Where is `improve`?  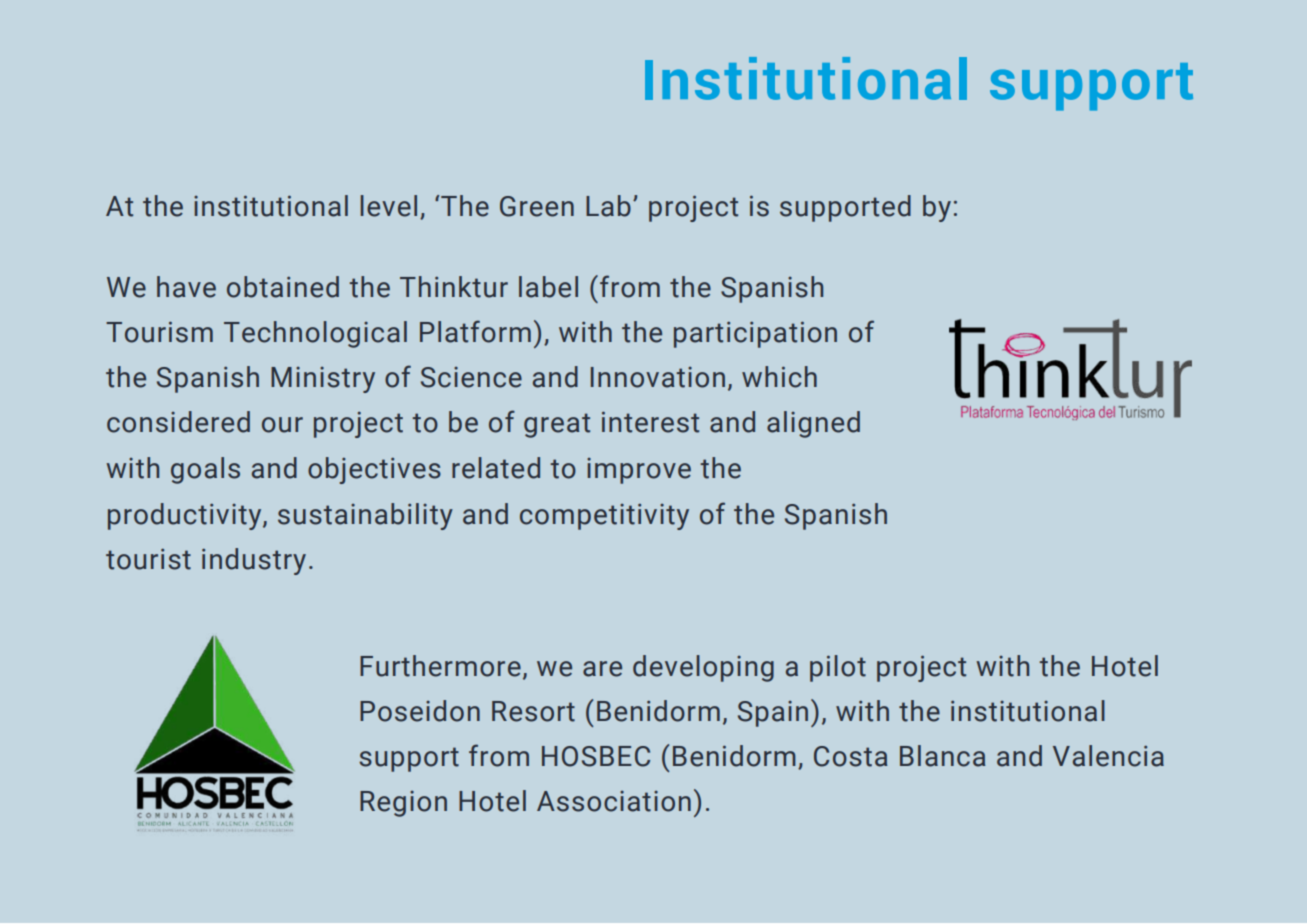
improve is located at coordinates (639, 471).
